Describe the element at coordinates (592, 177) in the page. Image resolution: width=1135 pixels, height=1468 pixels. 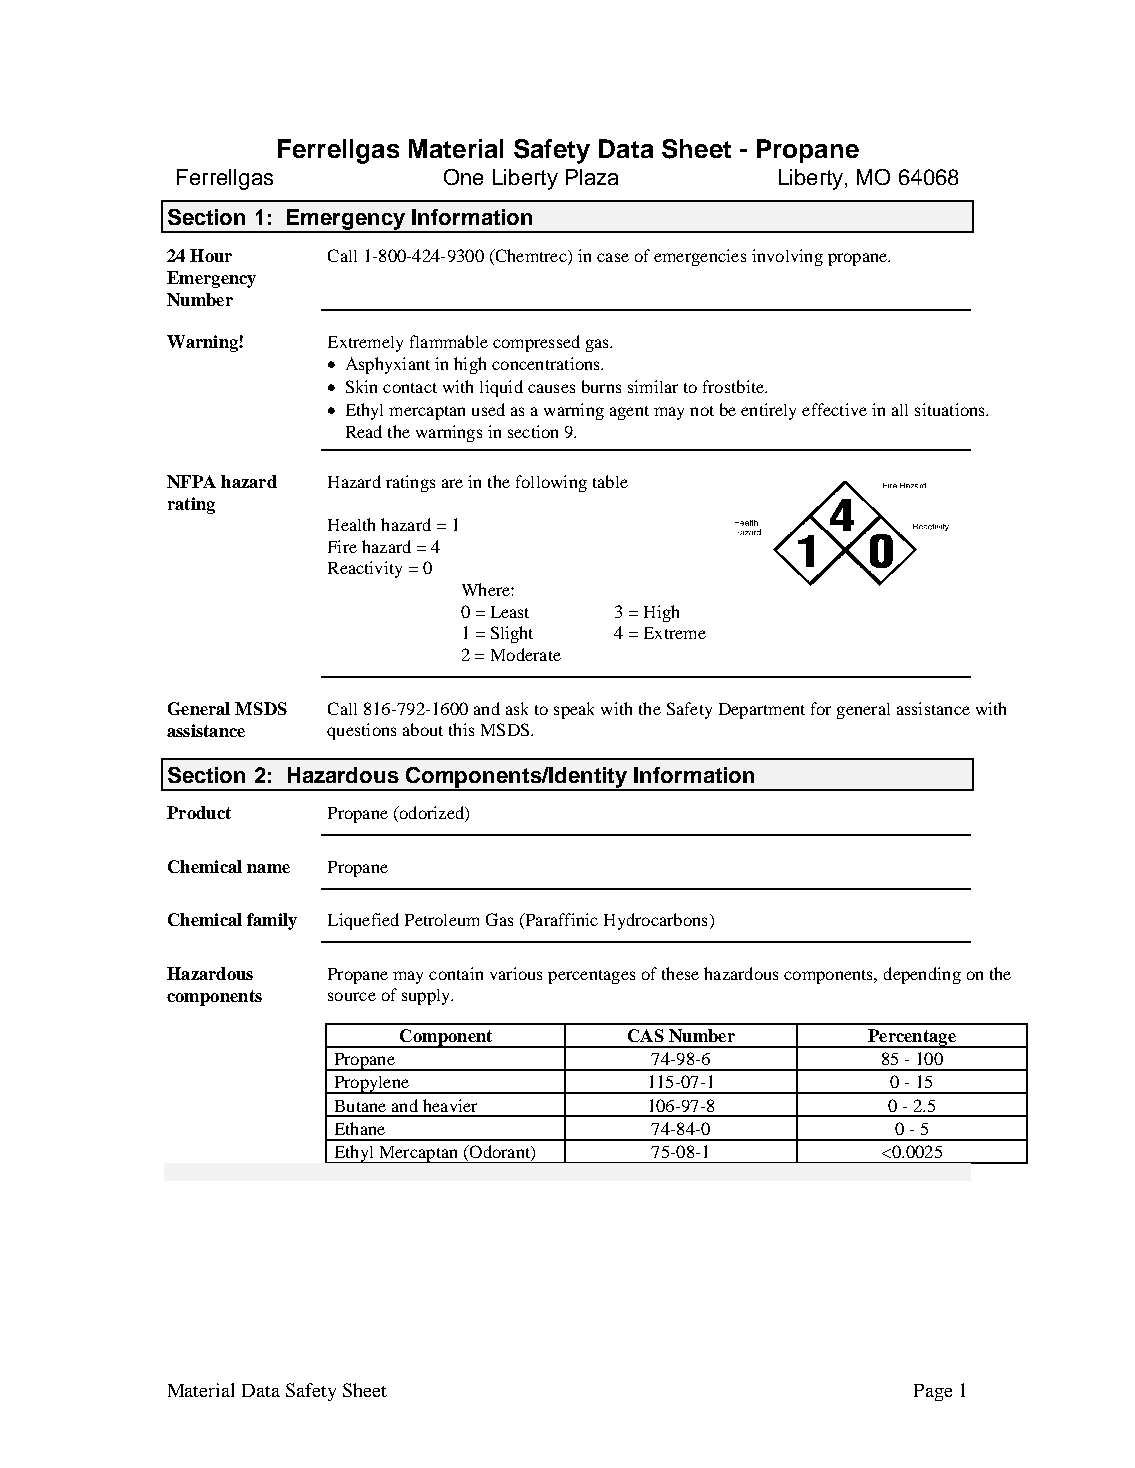
I see `Plaza` at that location.
